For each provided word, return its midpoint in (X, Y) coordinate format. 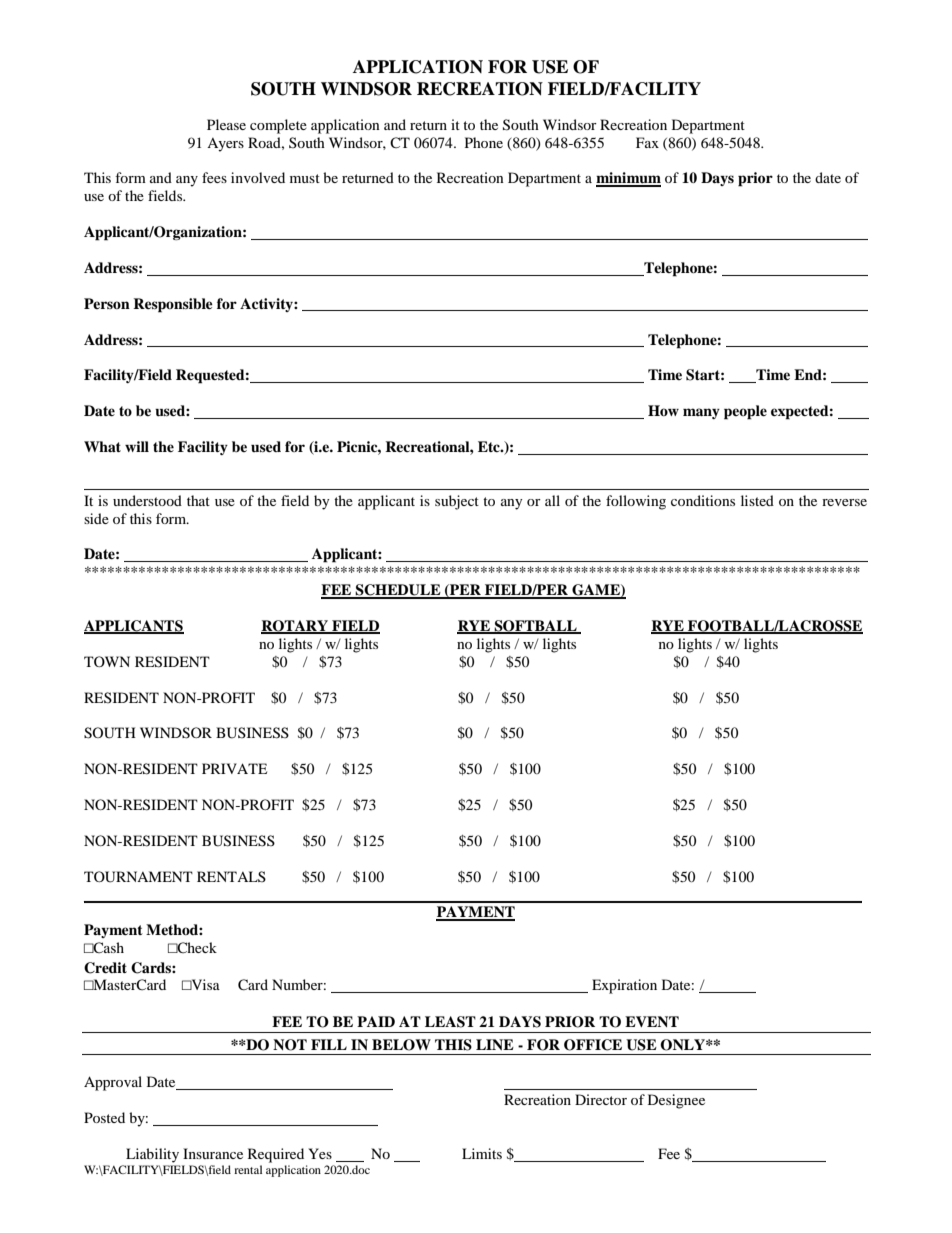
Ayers (225, 145)
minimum (628, 179)
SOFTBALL (535, 627)
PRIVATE (234, 768)
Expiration (624, 986)
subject (457, 502)
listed (757, 500)
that (198, 500)
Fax (647, 142)
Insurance (213, 1153)
